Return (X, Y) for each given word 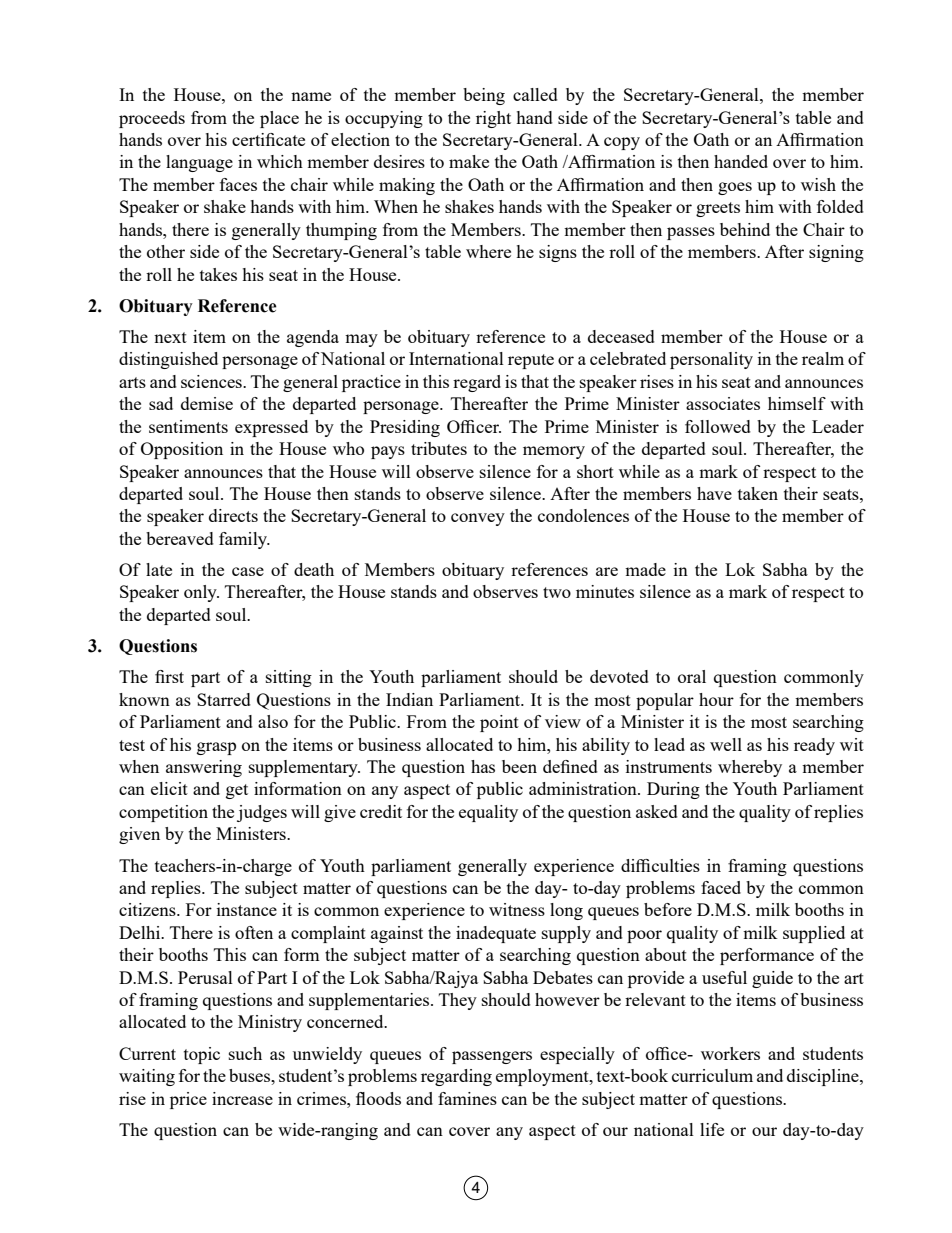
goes (735, 188)
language (199, 163)
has (483, 766)
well (726, 744)
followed (718, 426)
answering (204, 768)
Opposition (182, 450)
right (493, 119)
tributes (439, 448)
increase (242, 1098)
